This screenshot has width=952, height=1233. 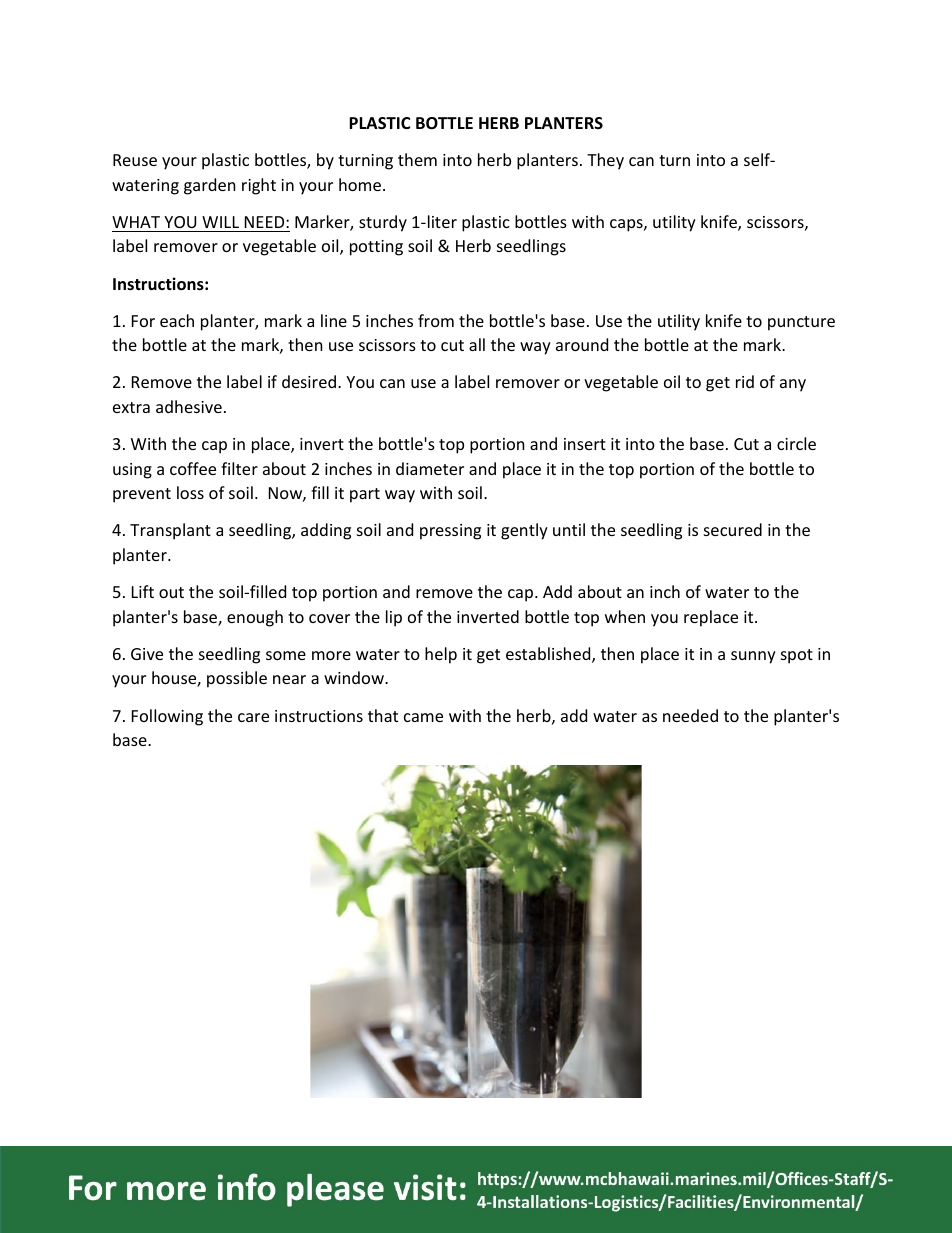 I want to click on rid, so click(x=745, y=381).
